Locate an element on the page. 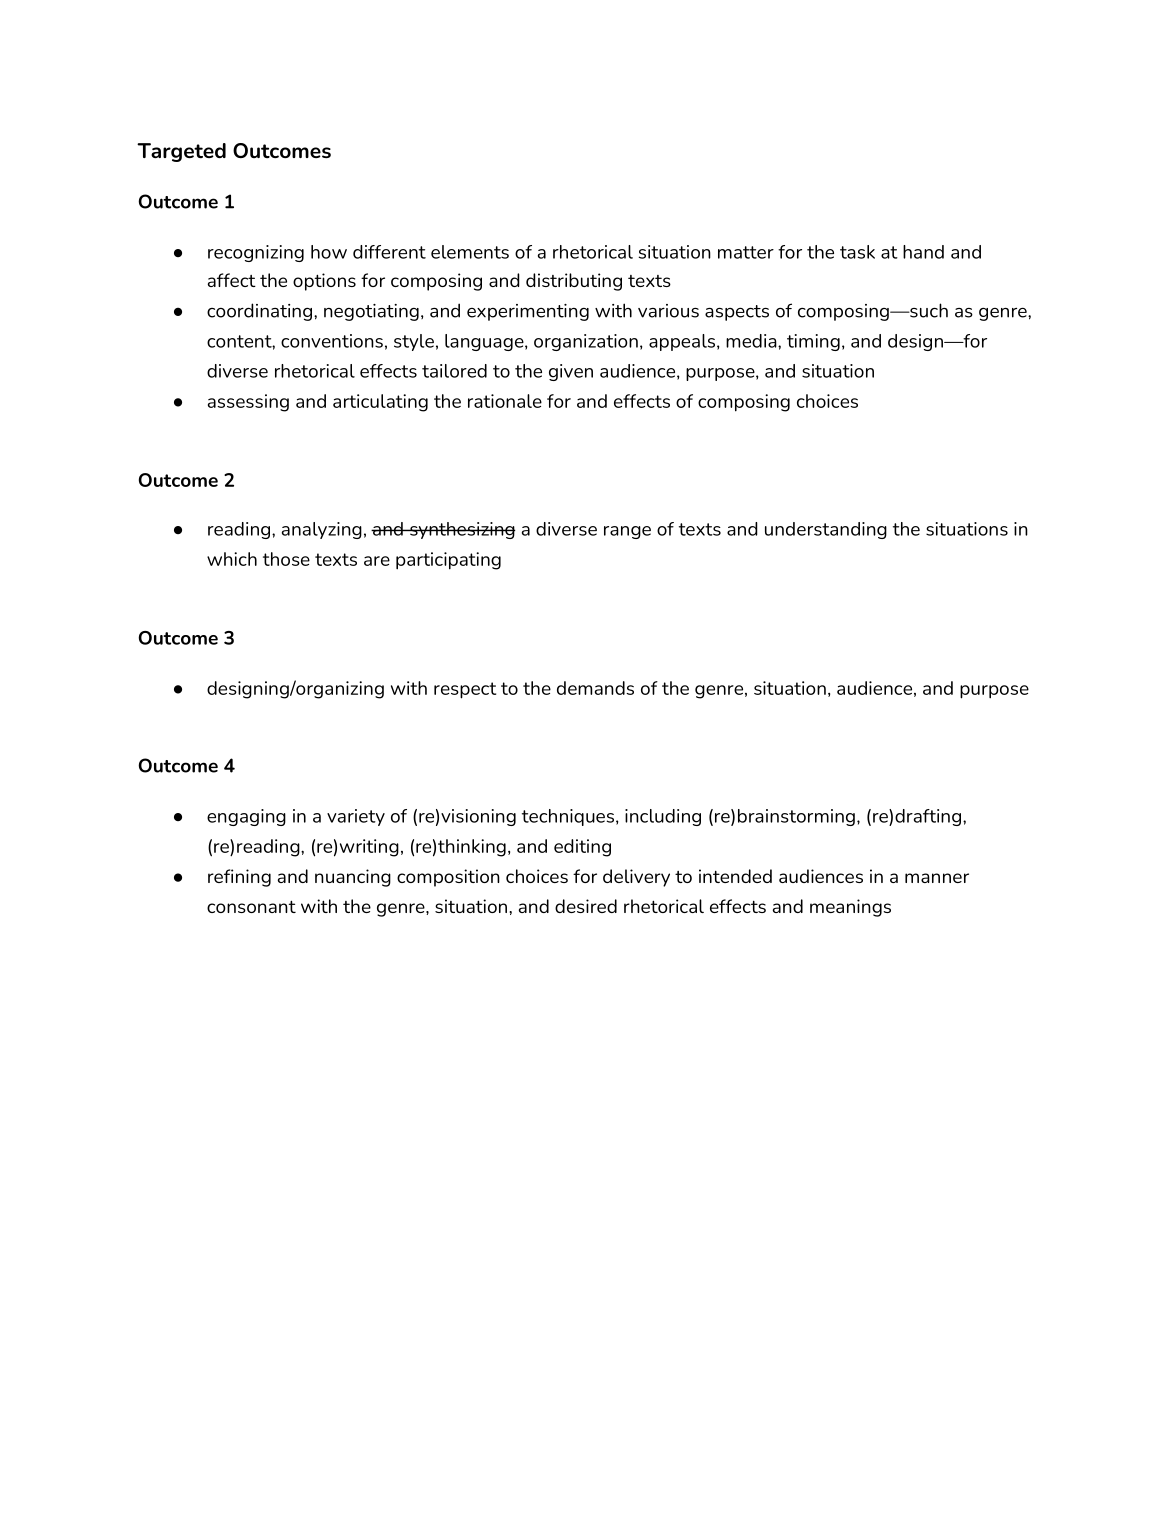 The image size is (1171, 1516). timing is located at coordinates (813, 342).
